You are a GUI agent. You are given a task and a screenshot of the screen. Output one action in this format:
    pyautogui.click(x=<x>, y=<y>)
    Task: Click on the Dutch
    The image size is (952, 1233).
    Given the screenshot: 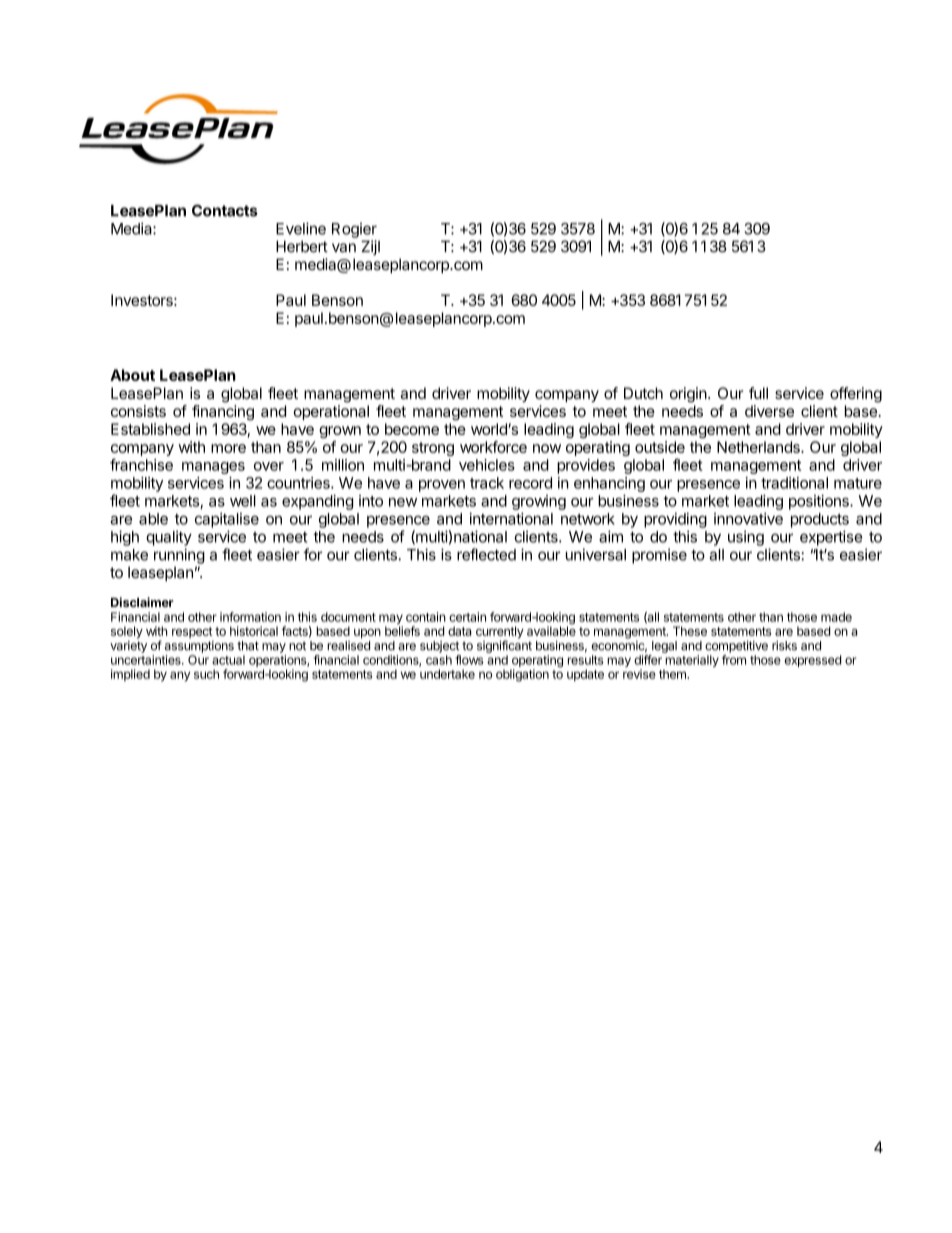 What is the action you would take?
    pyautogui.click(x=643, y=393)
